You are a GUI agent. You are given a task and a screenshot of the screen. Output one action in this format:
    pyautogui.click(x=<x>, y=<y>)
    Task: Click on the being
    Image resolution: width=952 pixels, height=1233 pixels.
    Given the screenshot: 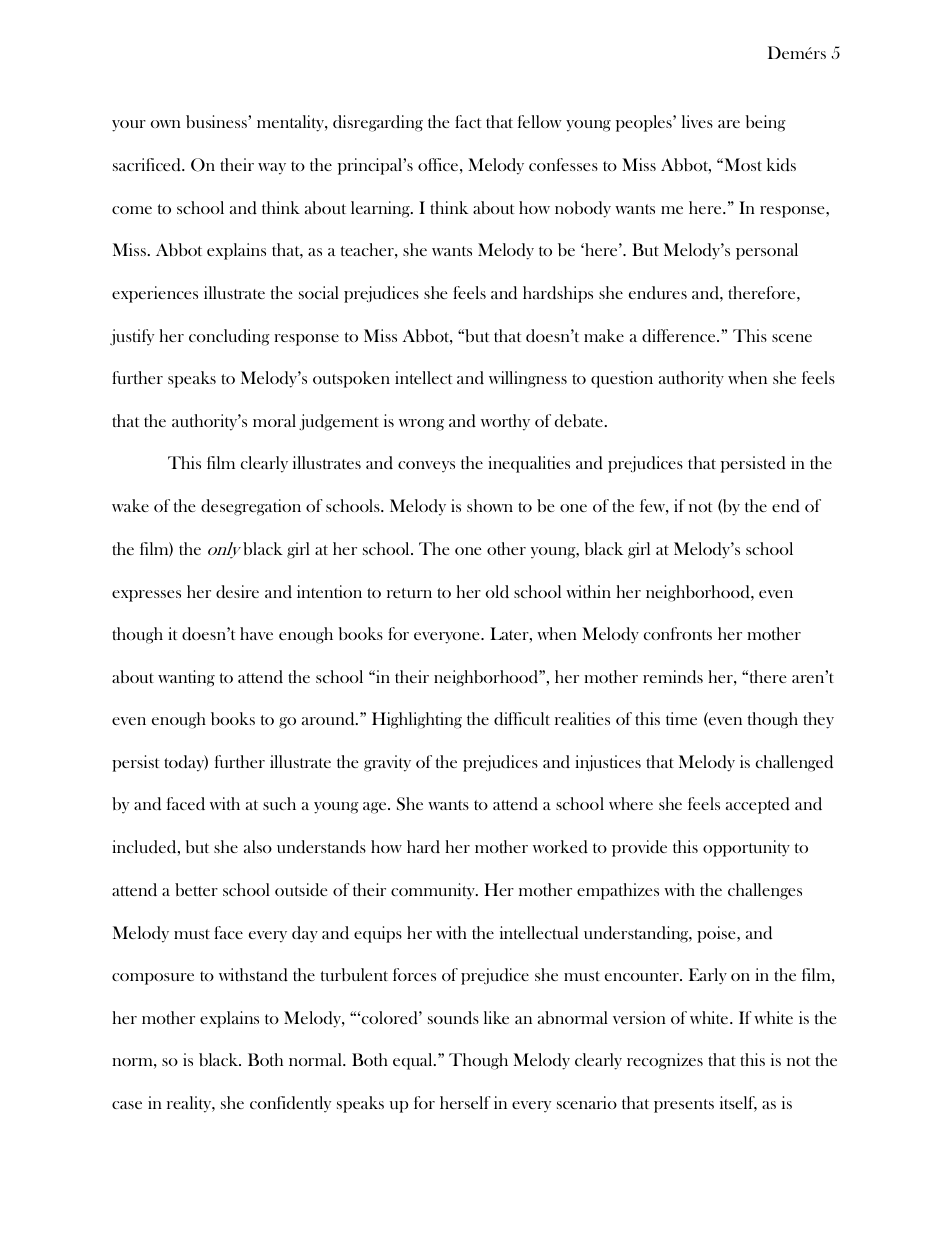 What is the action you would take?
    pyautogui.click(x=766, y=123)
